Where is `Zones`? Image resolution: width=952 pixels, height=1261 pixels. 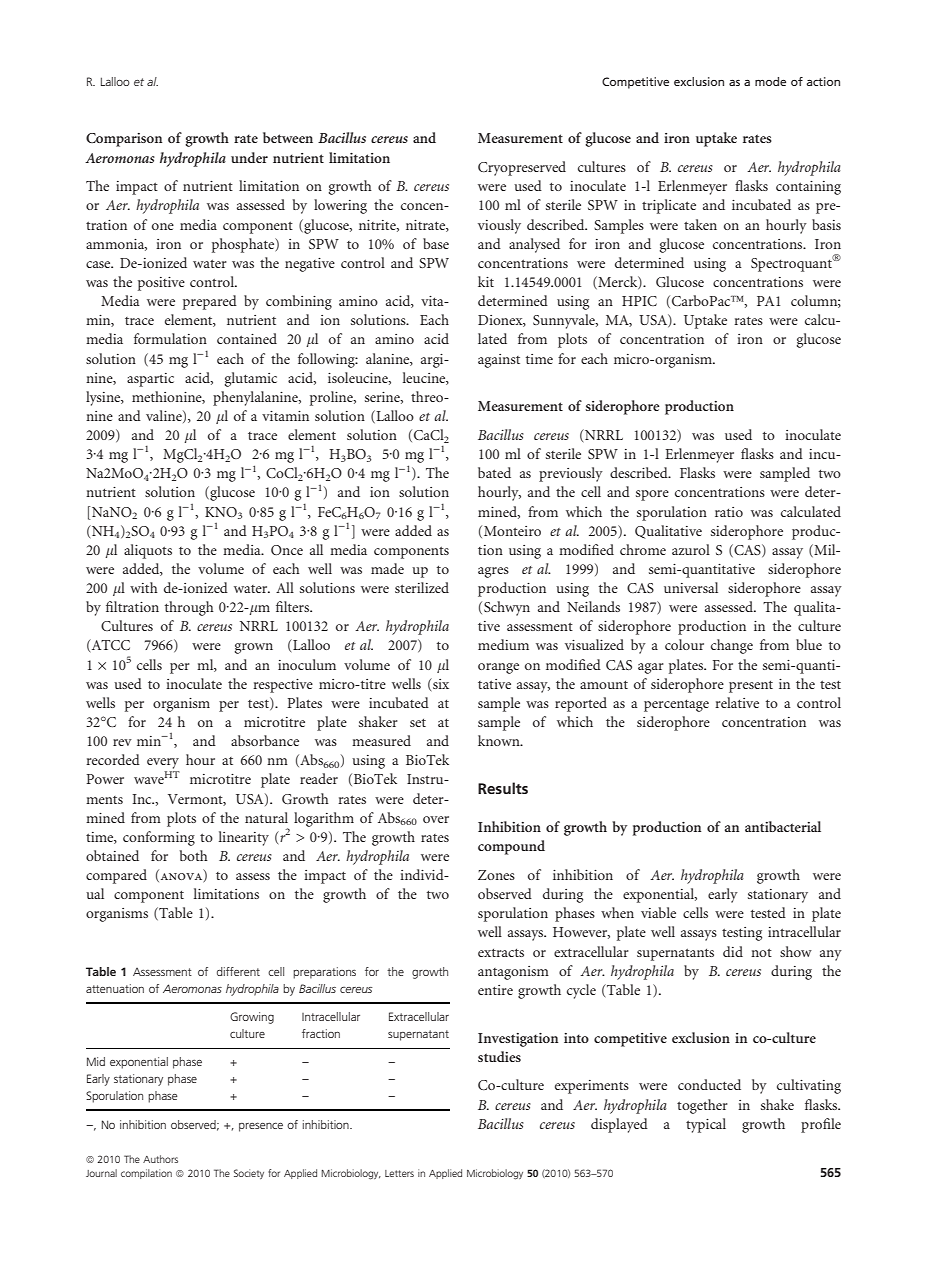
Zones is located at coordinates (496, 875).
